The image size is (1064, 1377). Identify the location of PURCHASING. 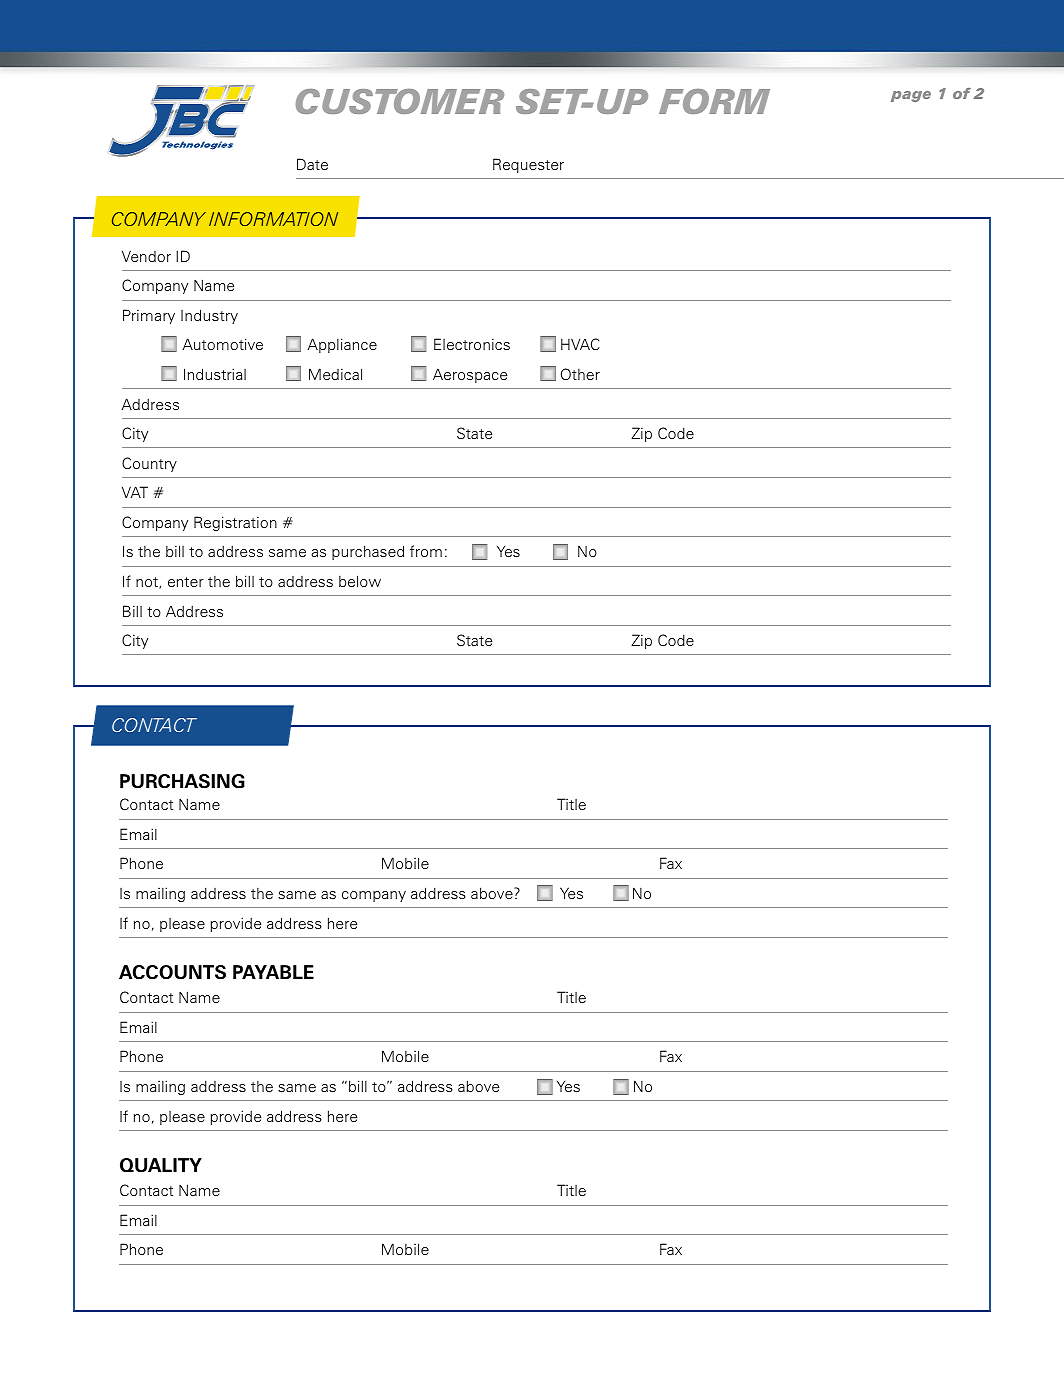
(182, 781).
